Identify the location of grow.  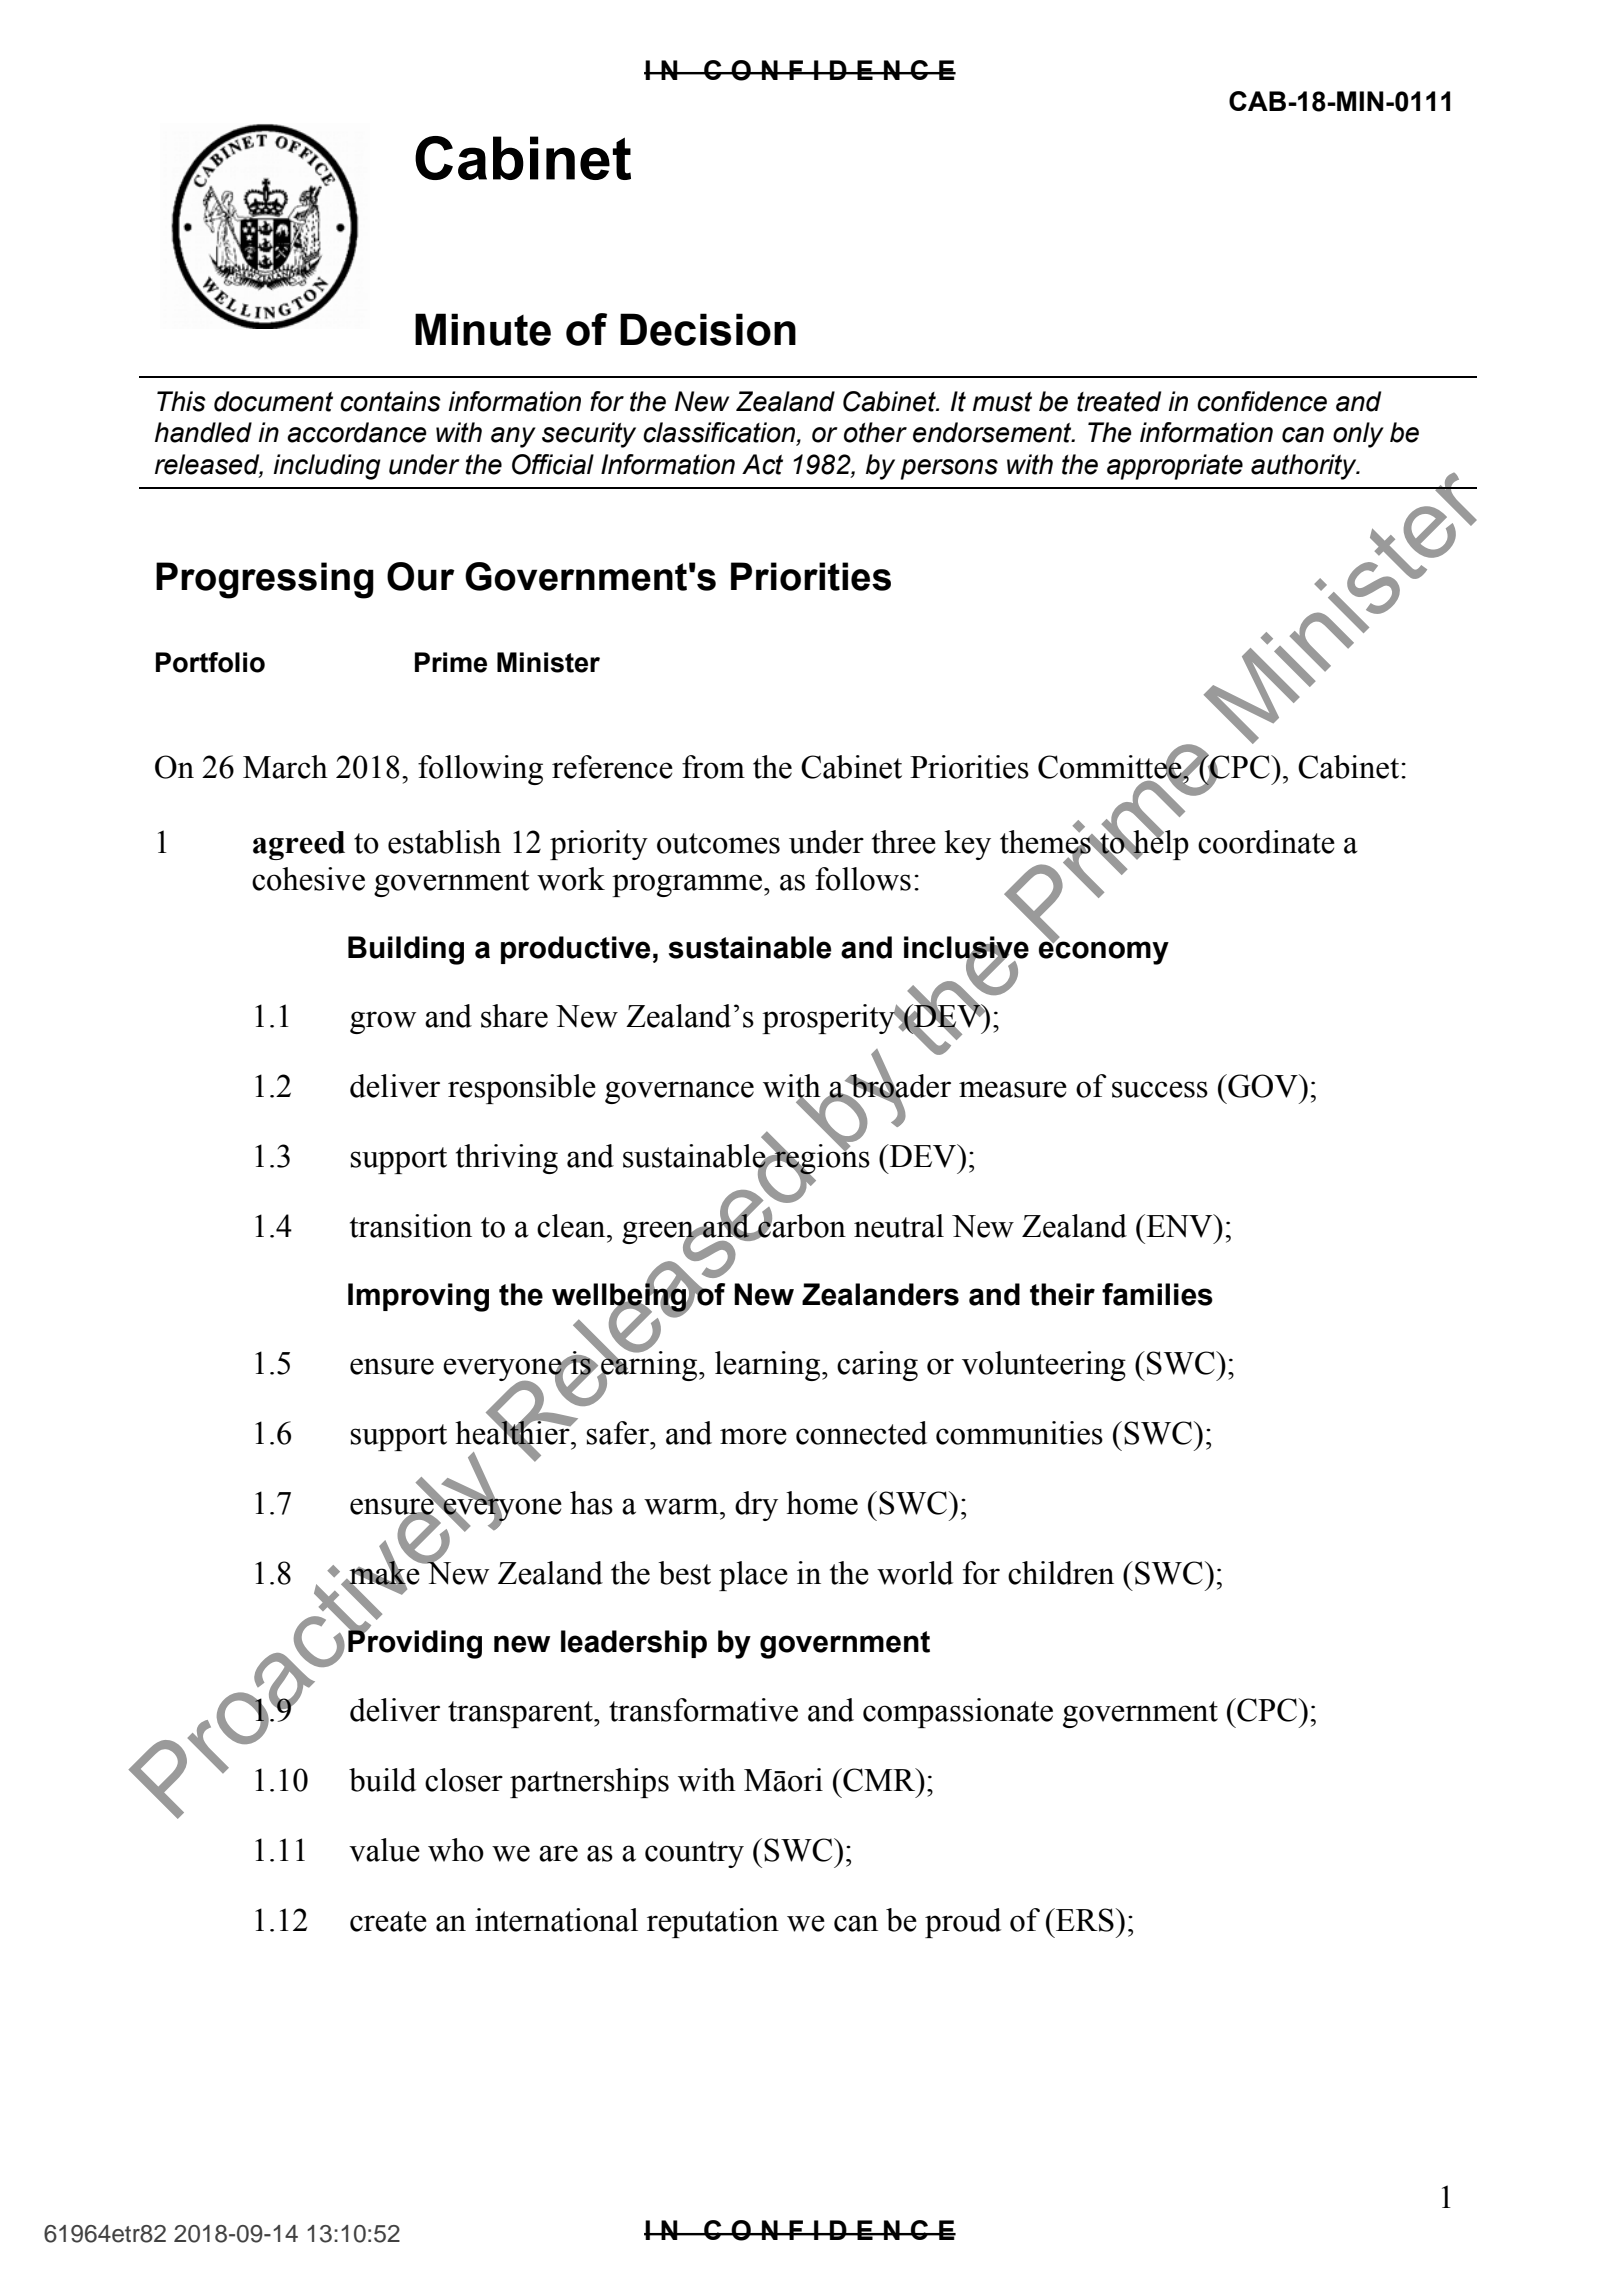
(383, 1022).
